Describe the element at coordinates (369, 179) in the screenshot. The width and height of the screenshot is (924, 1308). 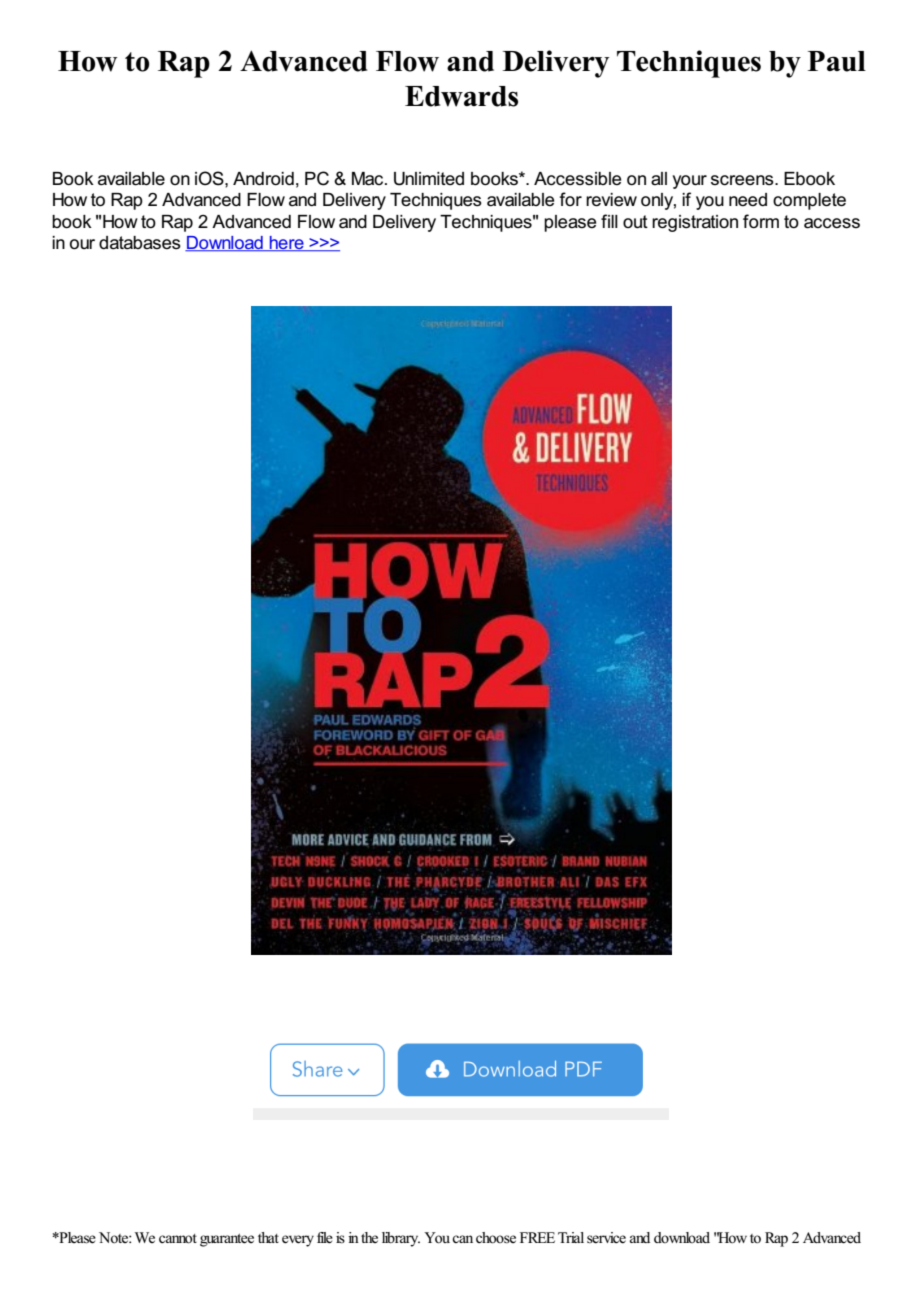
I see `Mac` at that location.
